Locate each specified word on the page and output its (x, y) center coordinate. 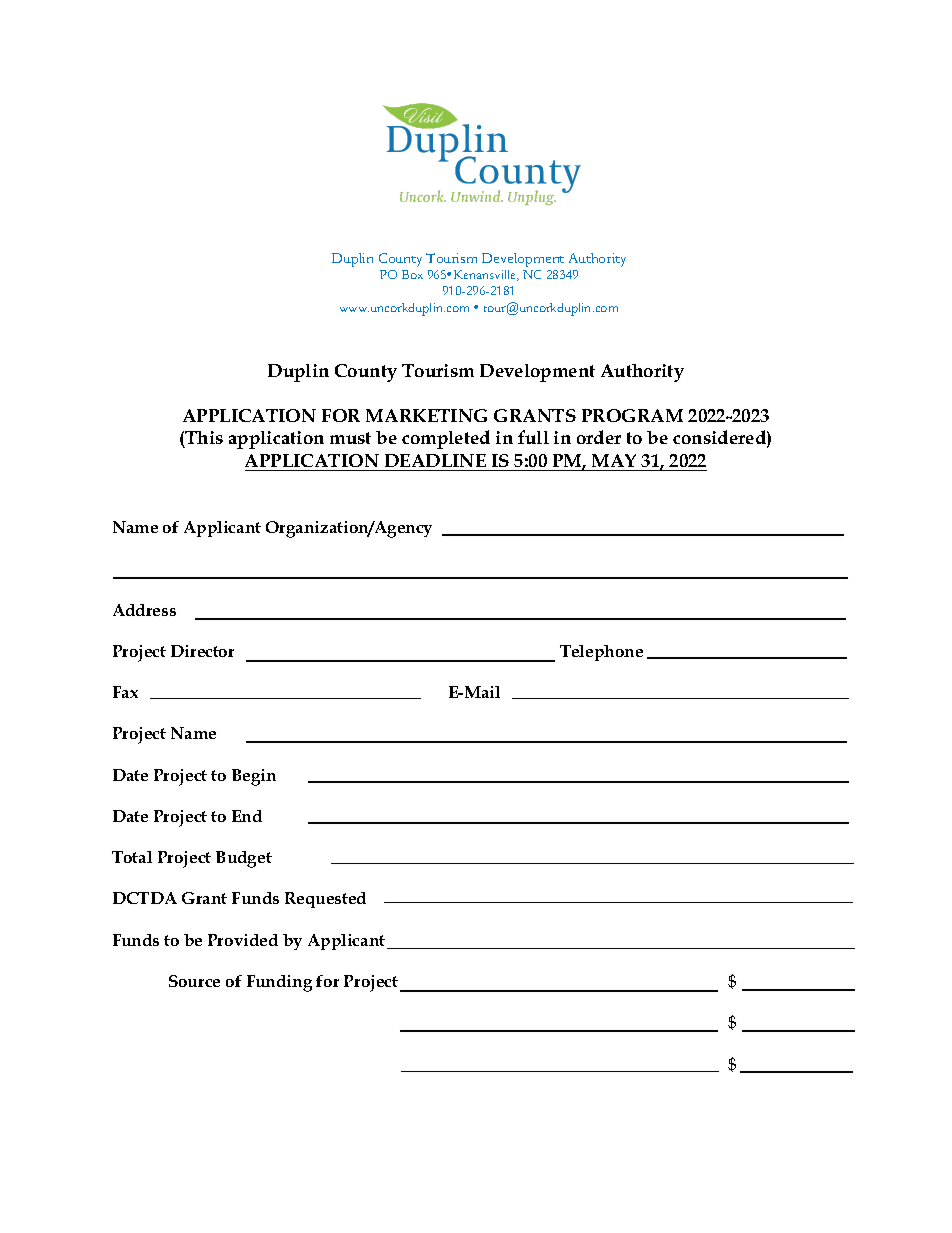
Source (194, 981)
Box (412, 274)
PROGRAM (632, 415)
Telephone (601, 653)
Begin (254, 777)
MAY (614, 460)
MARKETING (426, 415)
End (247, 816)
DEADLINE (435, 460)
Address (144, 610)
